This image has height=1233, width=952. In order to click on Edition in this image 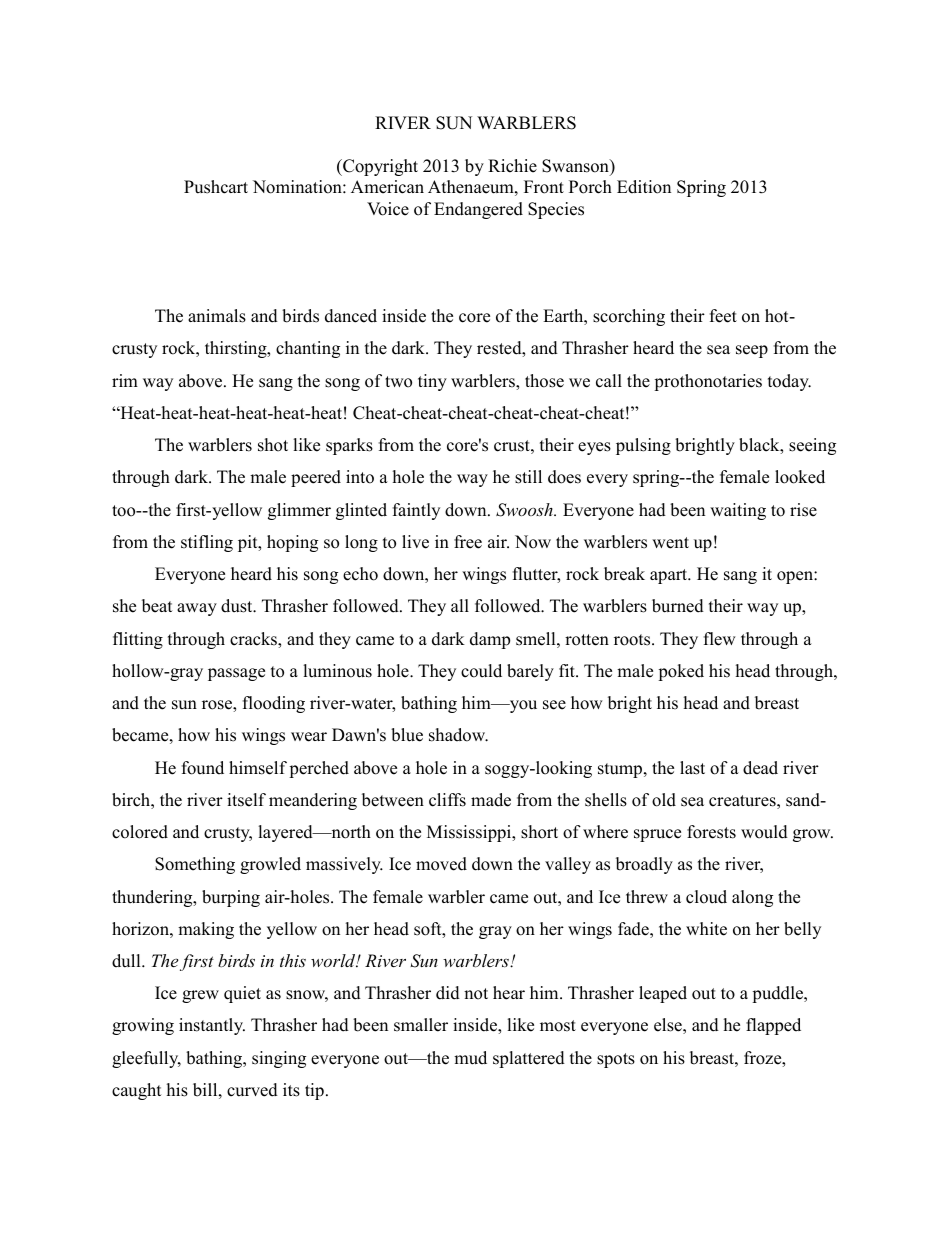, I will do `click(644, 187)`.
